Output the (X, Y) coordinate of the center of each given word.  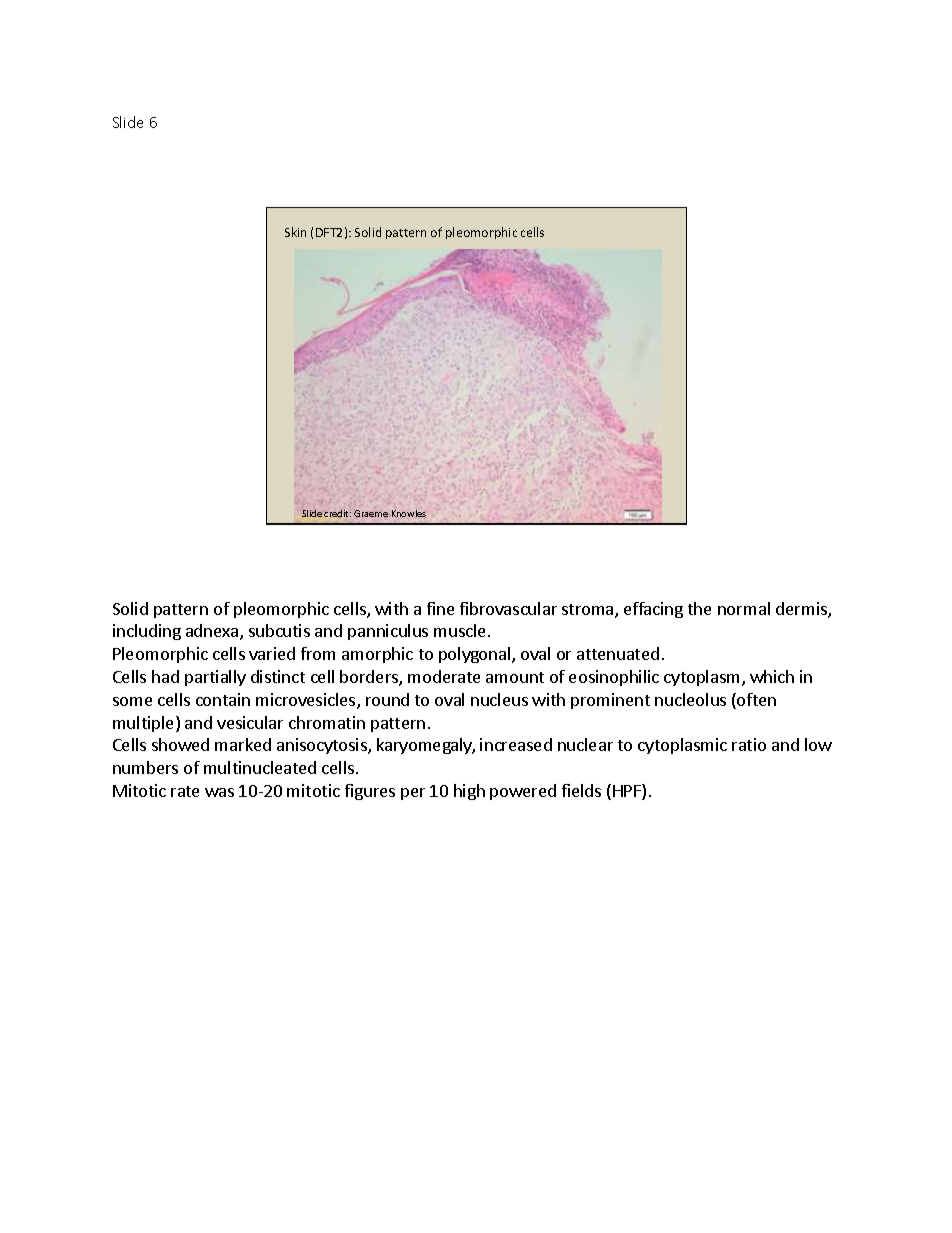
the (699, 608)
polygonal (476, 655)
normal (744, 608)
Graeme (371, 513)
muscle (459, 630)
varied (272, 653)
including (147, 632)
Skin (295, 232)
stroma (589, 611)
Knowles (409, 513)
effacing (653, 610)
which (772, 676)
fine (440, 608)
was (219, 792)
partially (215, 678)
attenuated (618, 653)
